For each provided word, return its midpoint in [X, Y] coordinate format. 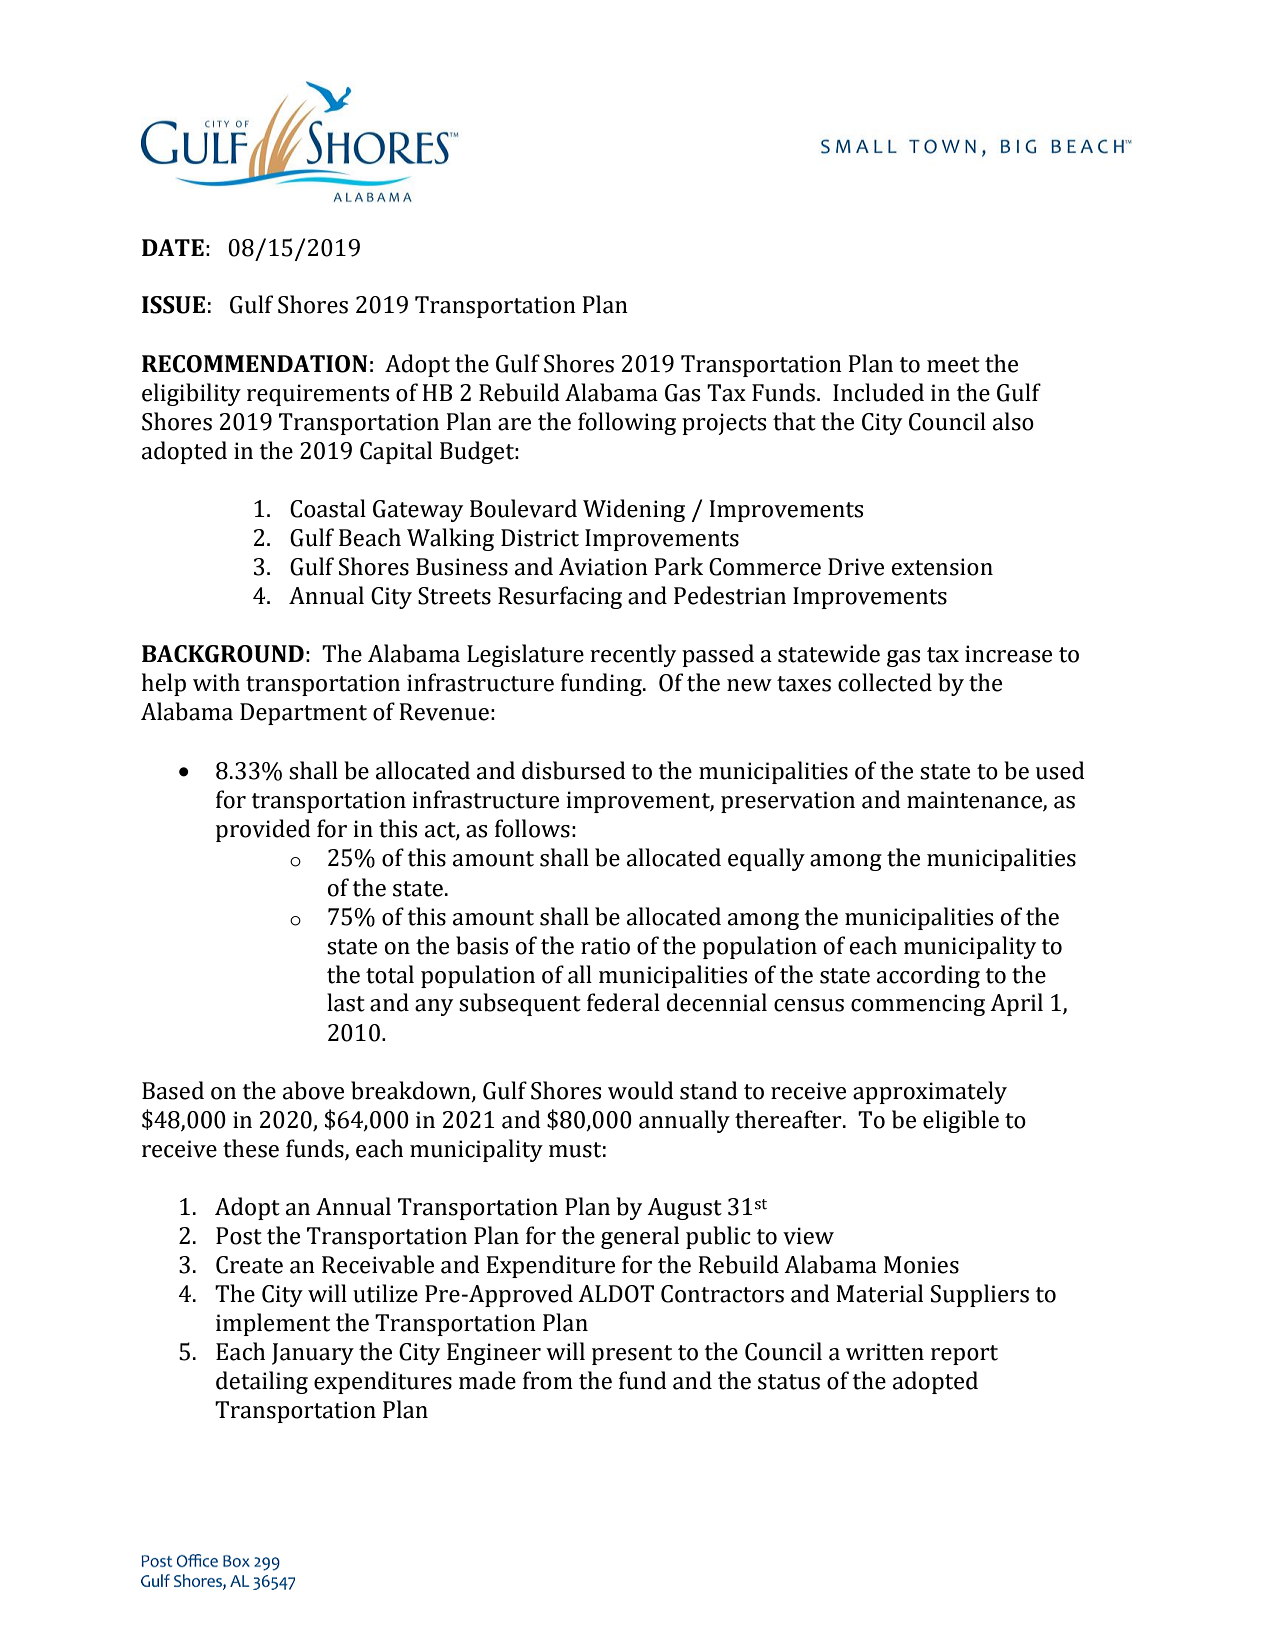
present [632, 1355]
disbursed [574, 770]
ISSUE [173, 305]
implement [273, 1324]
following [627, 423]
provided [263, 830]
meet [953, 365]
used [1060, 770]
